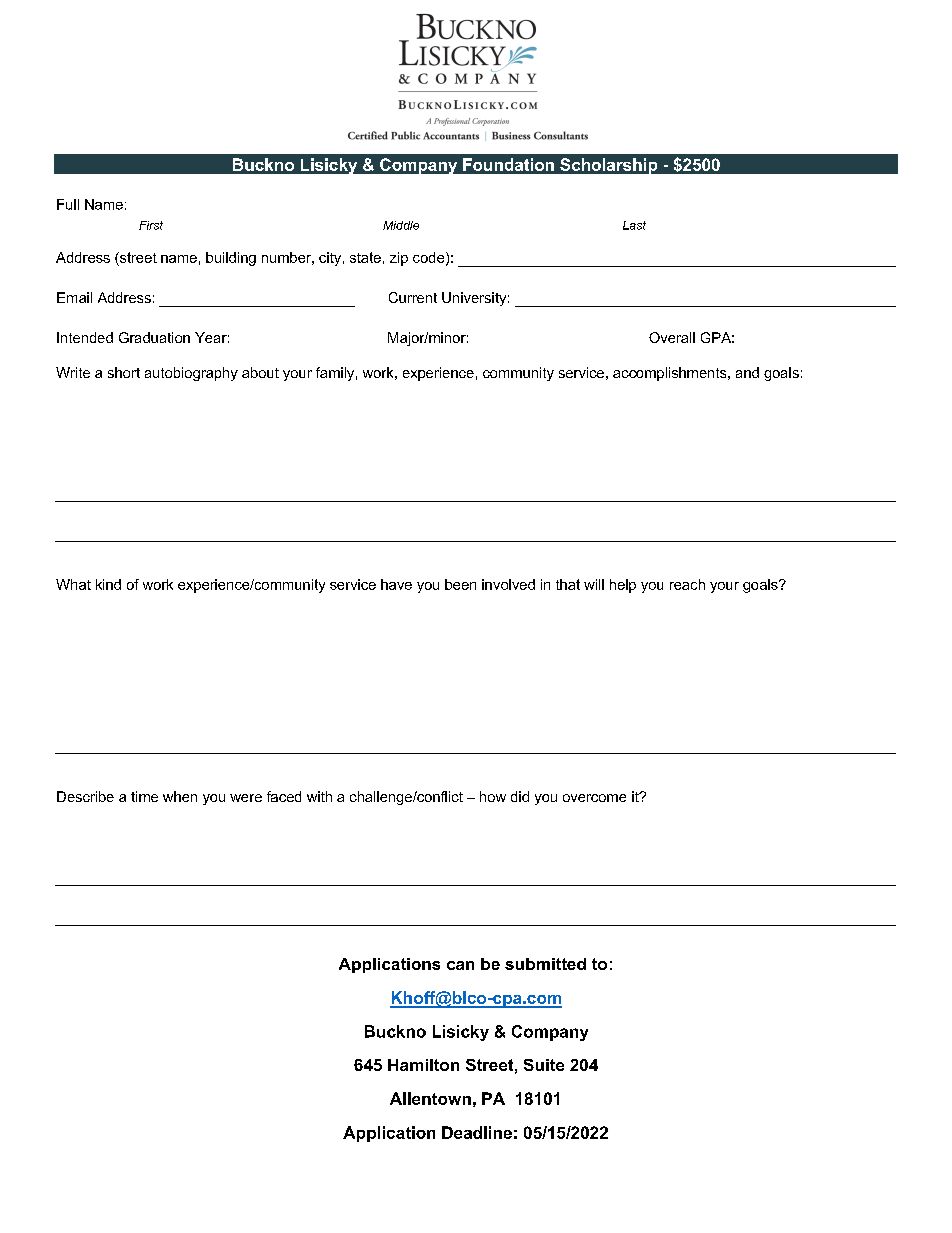 The image size is (952, 1233). Describe the element at coordinates (423, 1065) in the screenshot. I see `Hamilton` at that location.
